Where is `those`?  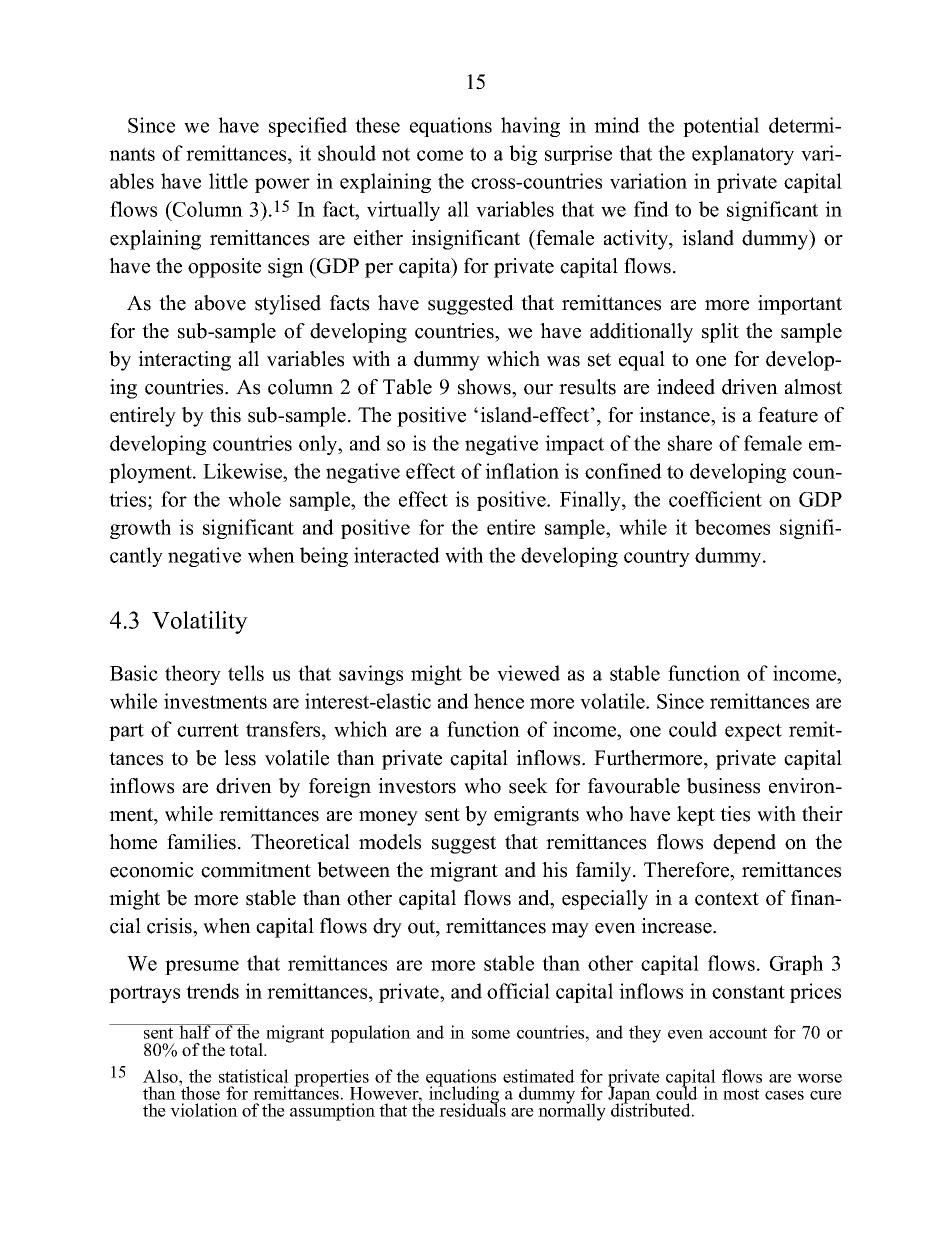
those is located at coordinates (199, 1092).
